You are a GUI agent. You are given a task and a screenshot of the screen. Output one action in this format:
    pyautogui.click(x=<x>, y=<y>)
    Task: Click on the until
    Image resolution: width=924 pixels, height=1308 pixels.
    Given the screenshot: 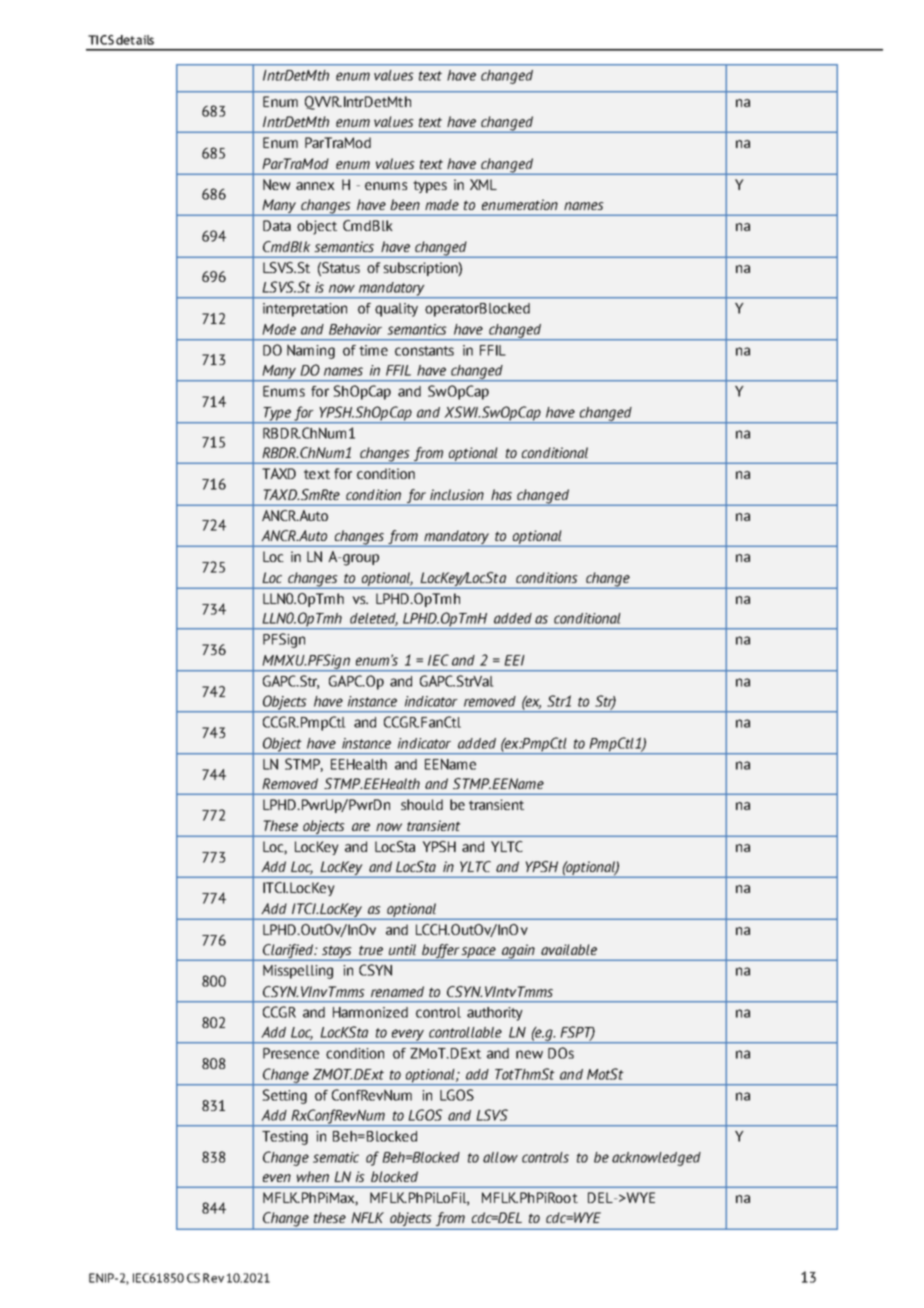 What is the action you would take?
    pyautogui.click(x=402, y=949)
